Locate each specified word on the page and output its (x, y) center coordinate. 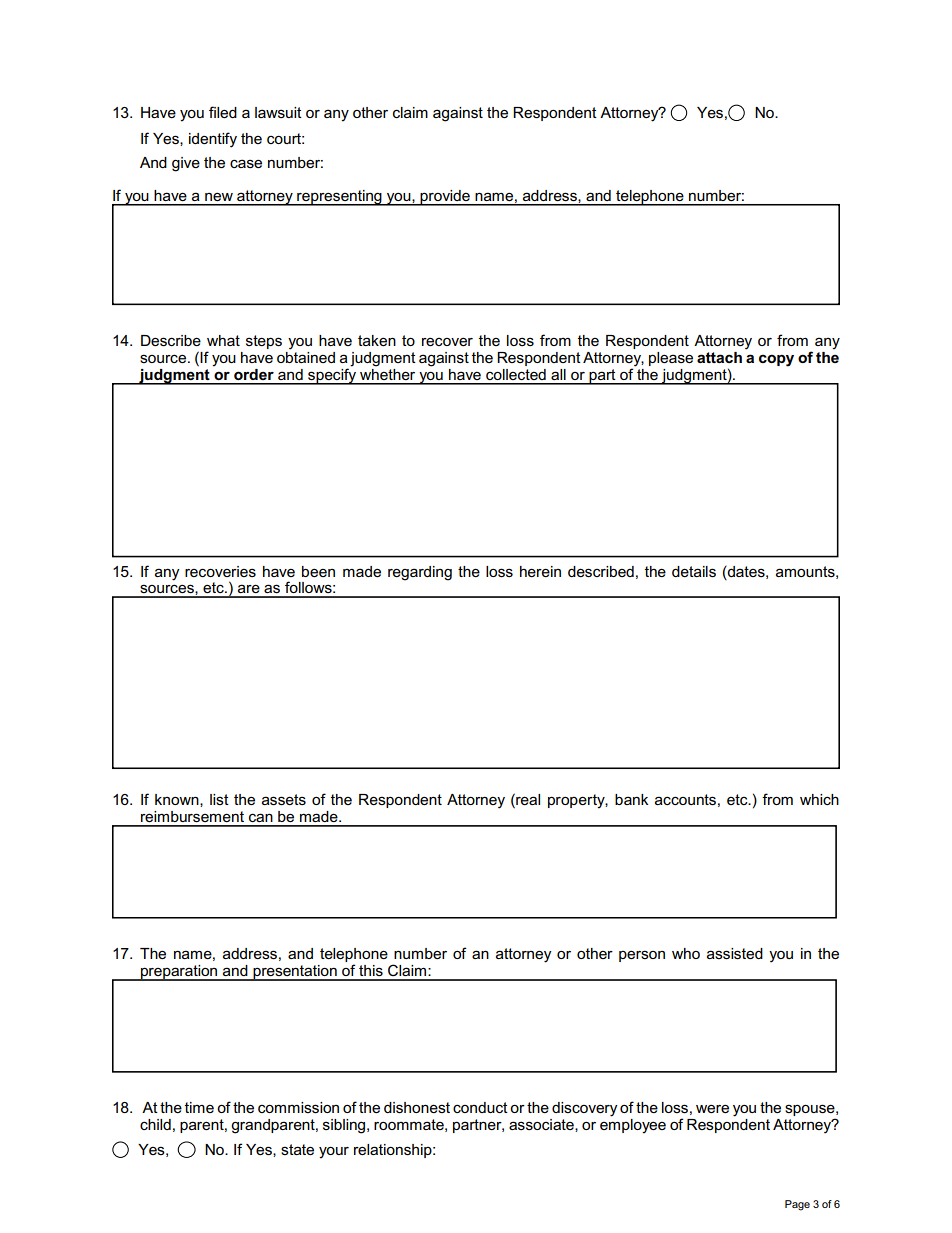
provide (445, 198)
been (318, 571)
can (261, 817)
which (819, 799)
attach (719, 357)
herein (540, 571)
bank (631, 799)
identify (213, 140)
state (297, 1149)
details (694, 572)
